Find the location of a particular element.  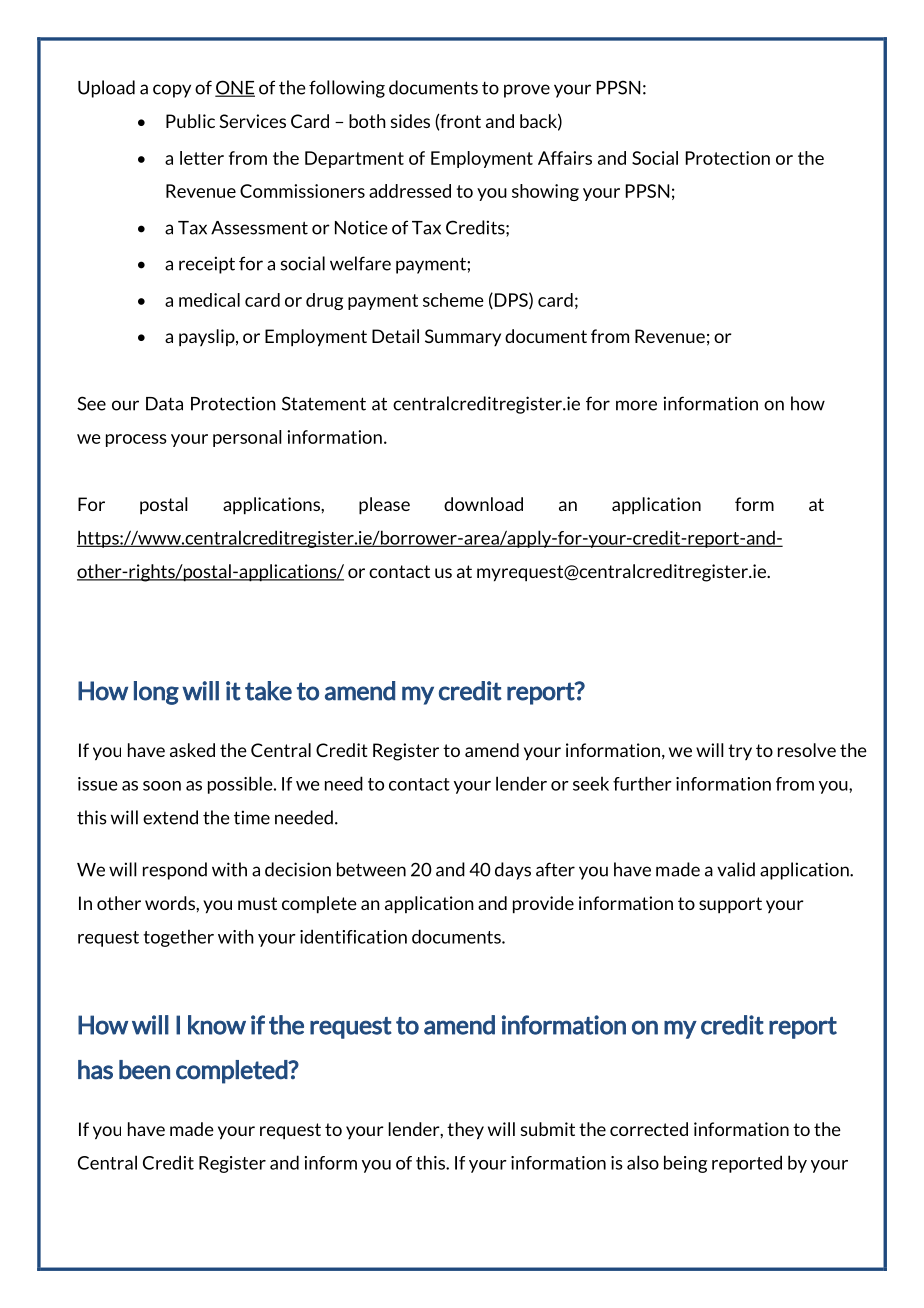

try is located at coordinates (740, 752).
